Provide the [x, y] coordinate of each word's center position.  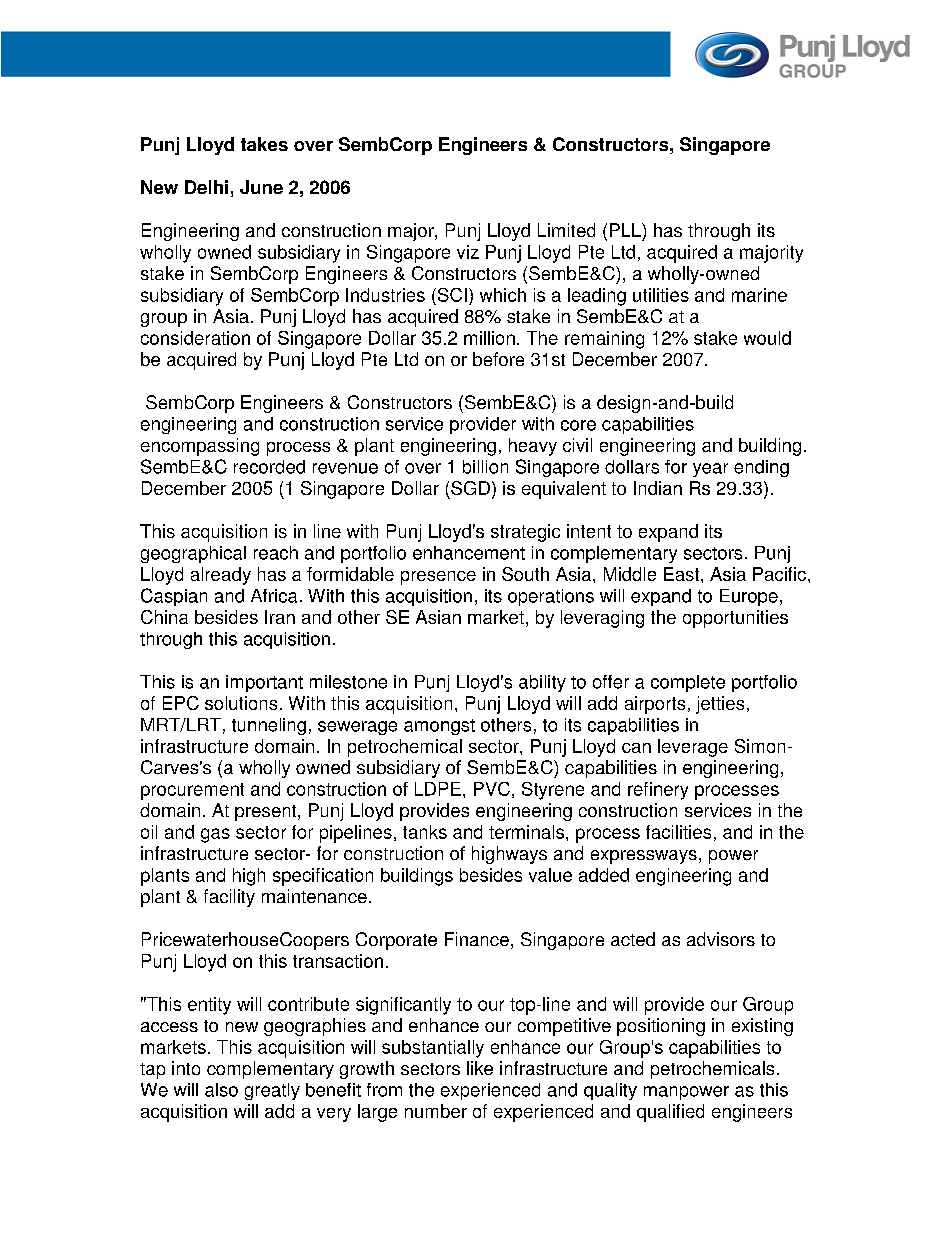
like [480, 1068]
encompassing [200, 447]
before [498, 359]
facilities [678, 832]
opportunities [735, 619]
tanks [425, 832]
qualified [670, 1113]
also [221, 1090]
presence [438, 578]
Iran [280, 617]
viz [468, 252]
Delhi [206, 187]
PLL [626, 230]
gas [215, 835]
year [710, 470]
